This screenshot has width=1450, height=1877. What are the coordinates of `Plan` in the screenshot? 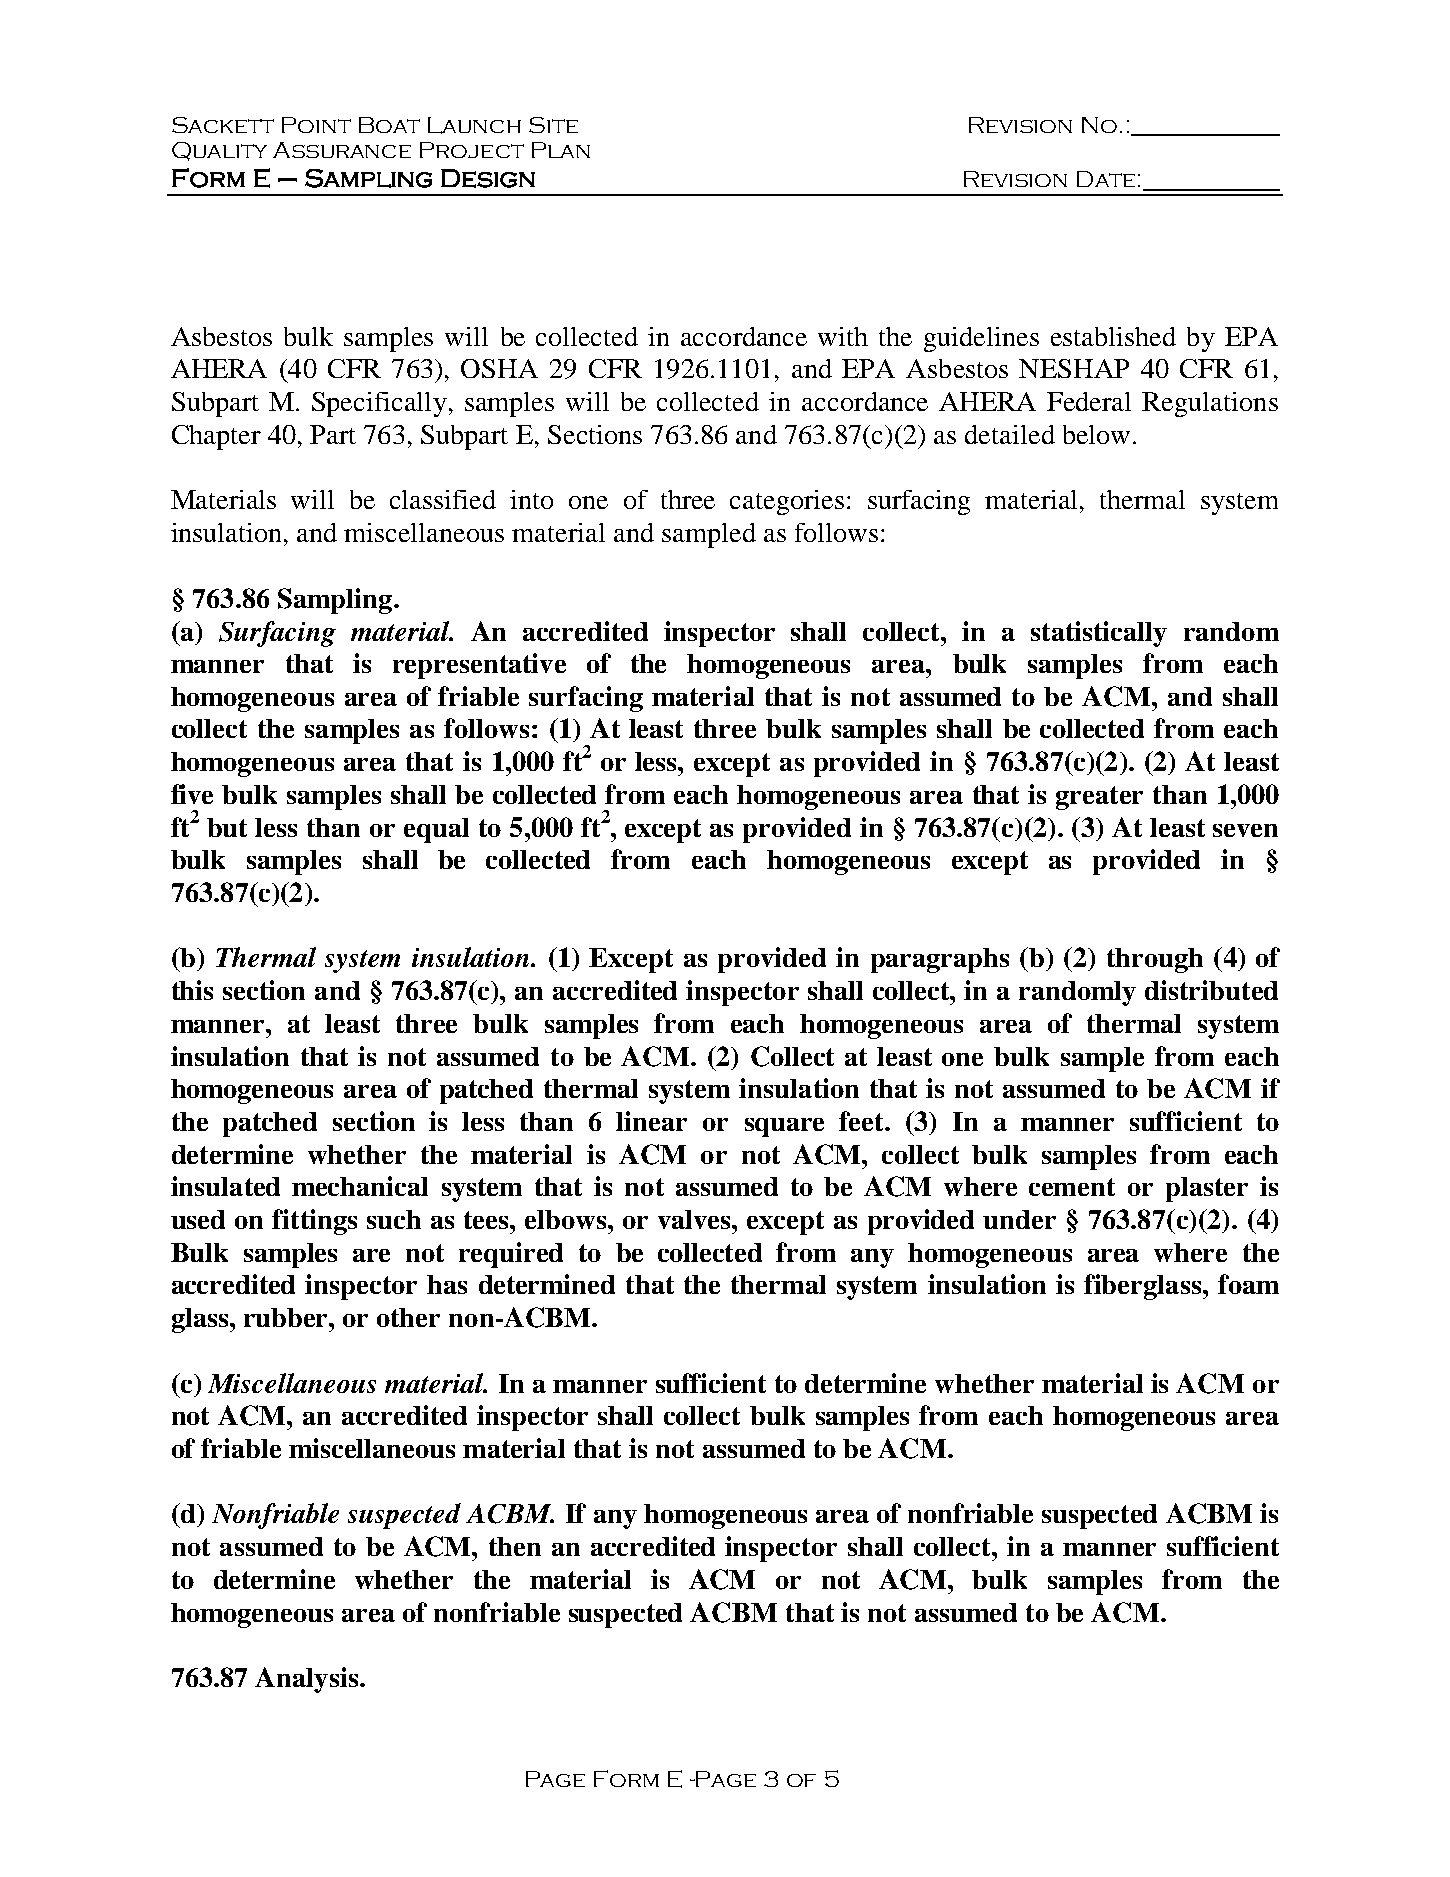 It's located at (561, 150).
